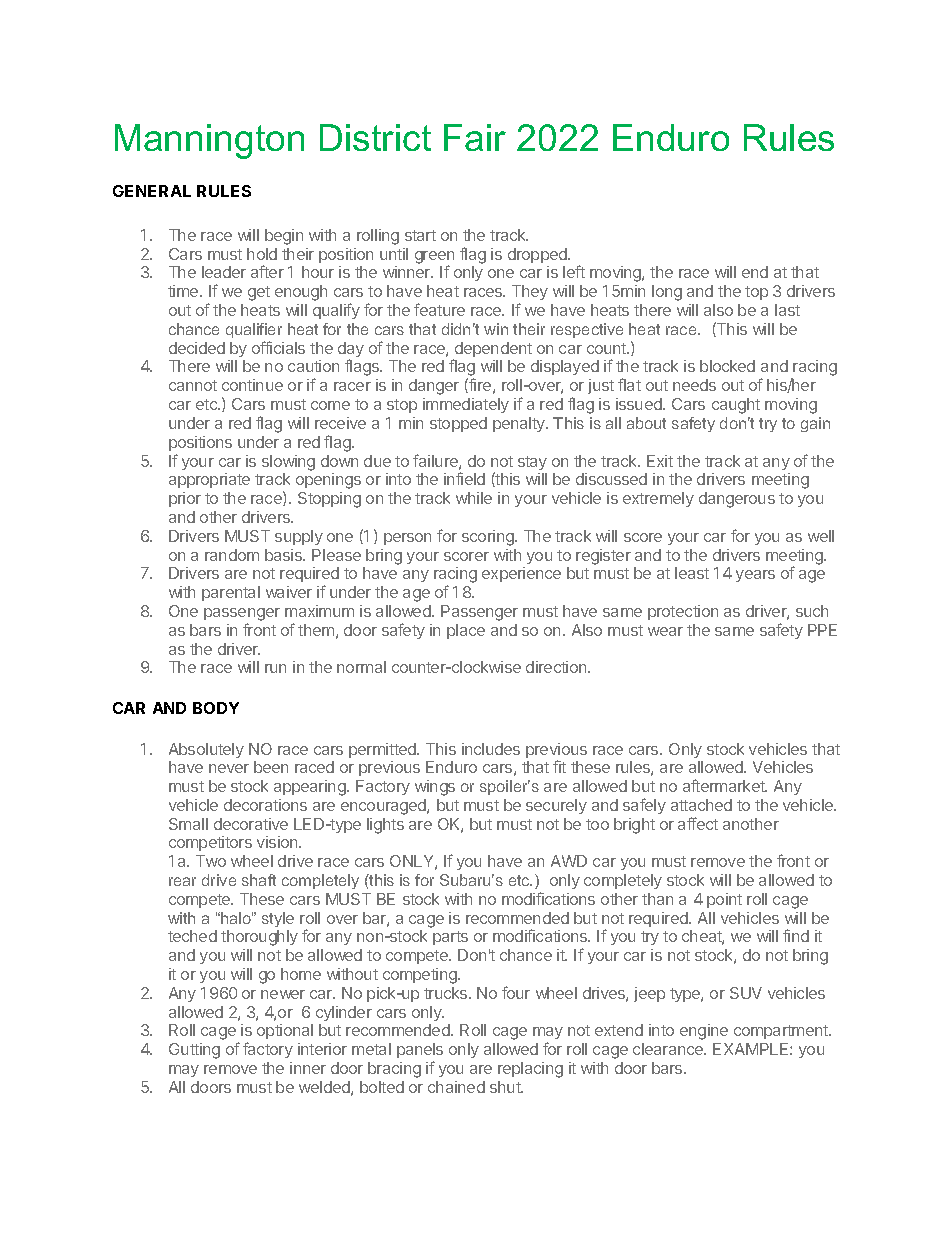 This document has height=1233, width=952. Describe the element at coordinates (152, 191) in the document. I see `GENERAL` at that location.
